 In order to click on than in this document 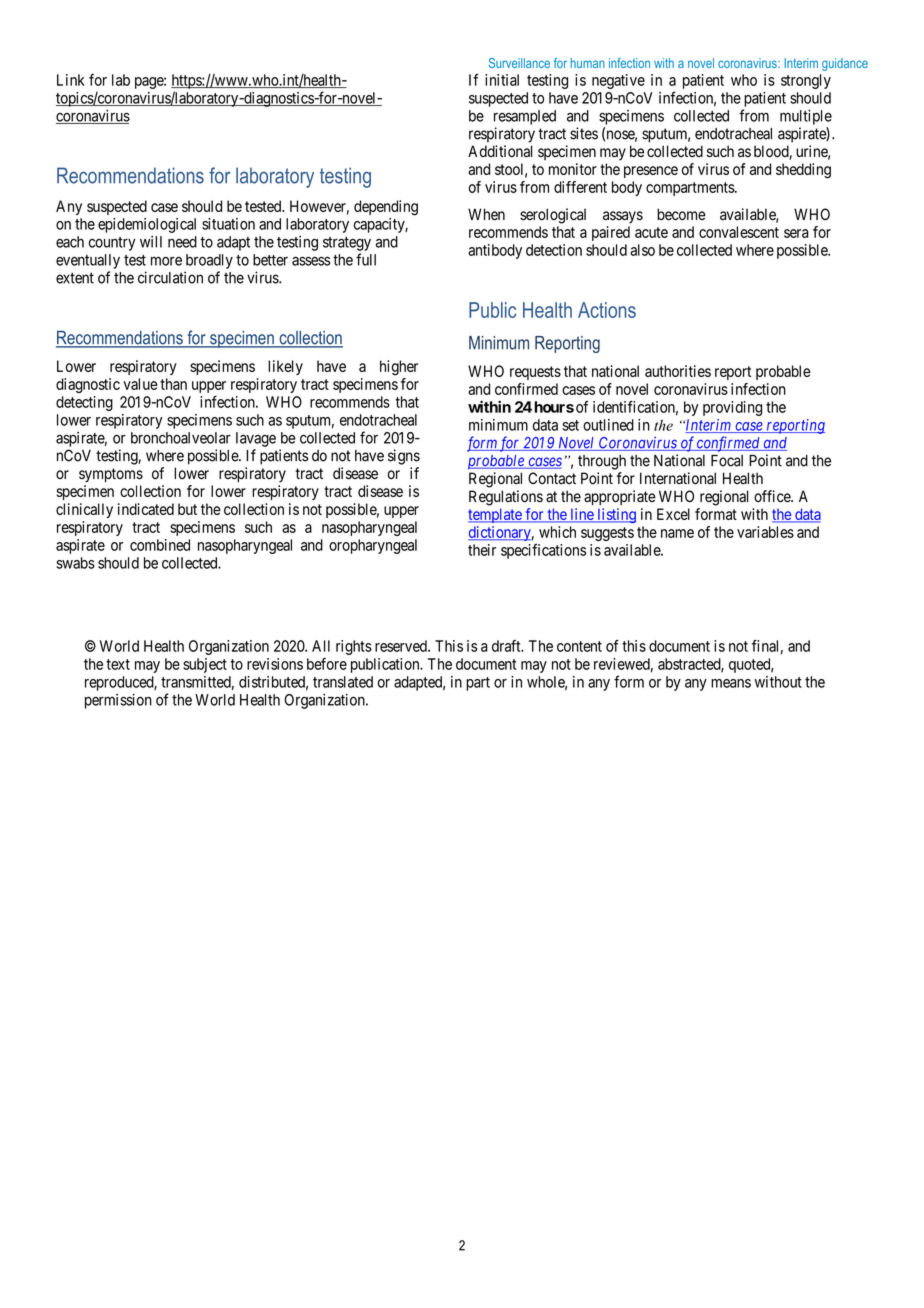, I will do `click(173, 384)`.
